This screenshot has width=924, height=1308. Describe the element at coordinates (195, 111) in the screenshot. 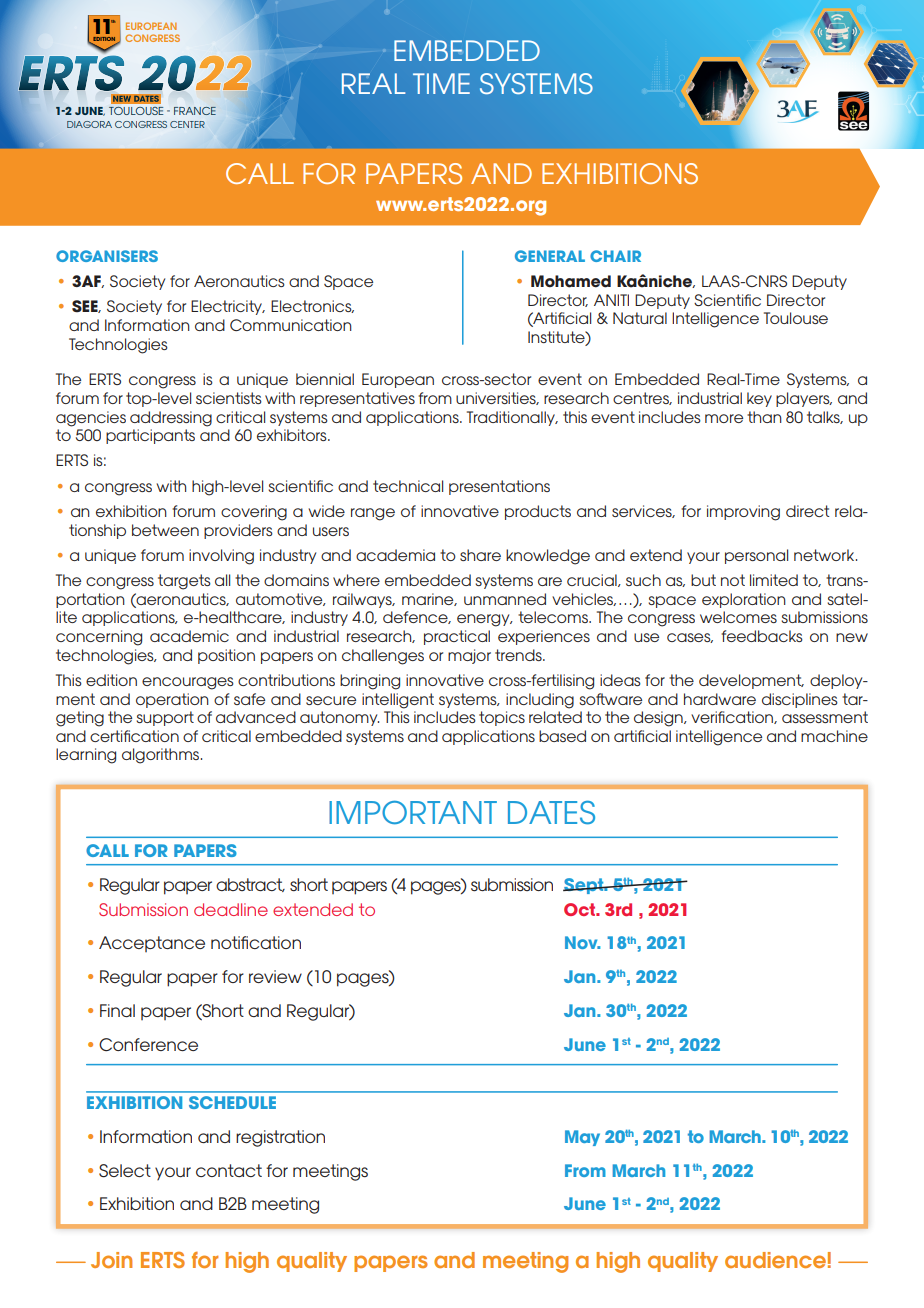

I see `FRANCE` at that location.
